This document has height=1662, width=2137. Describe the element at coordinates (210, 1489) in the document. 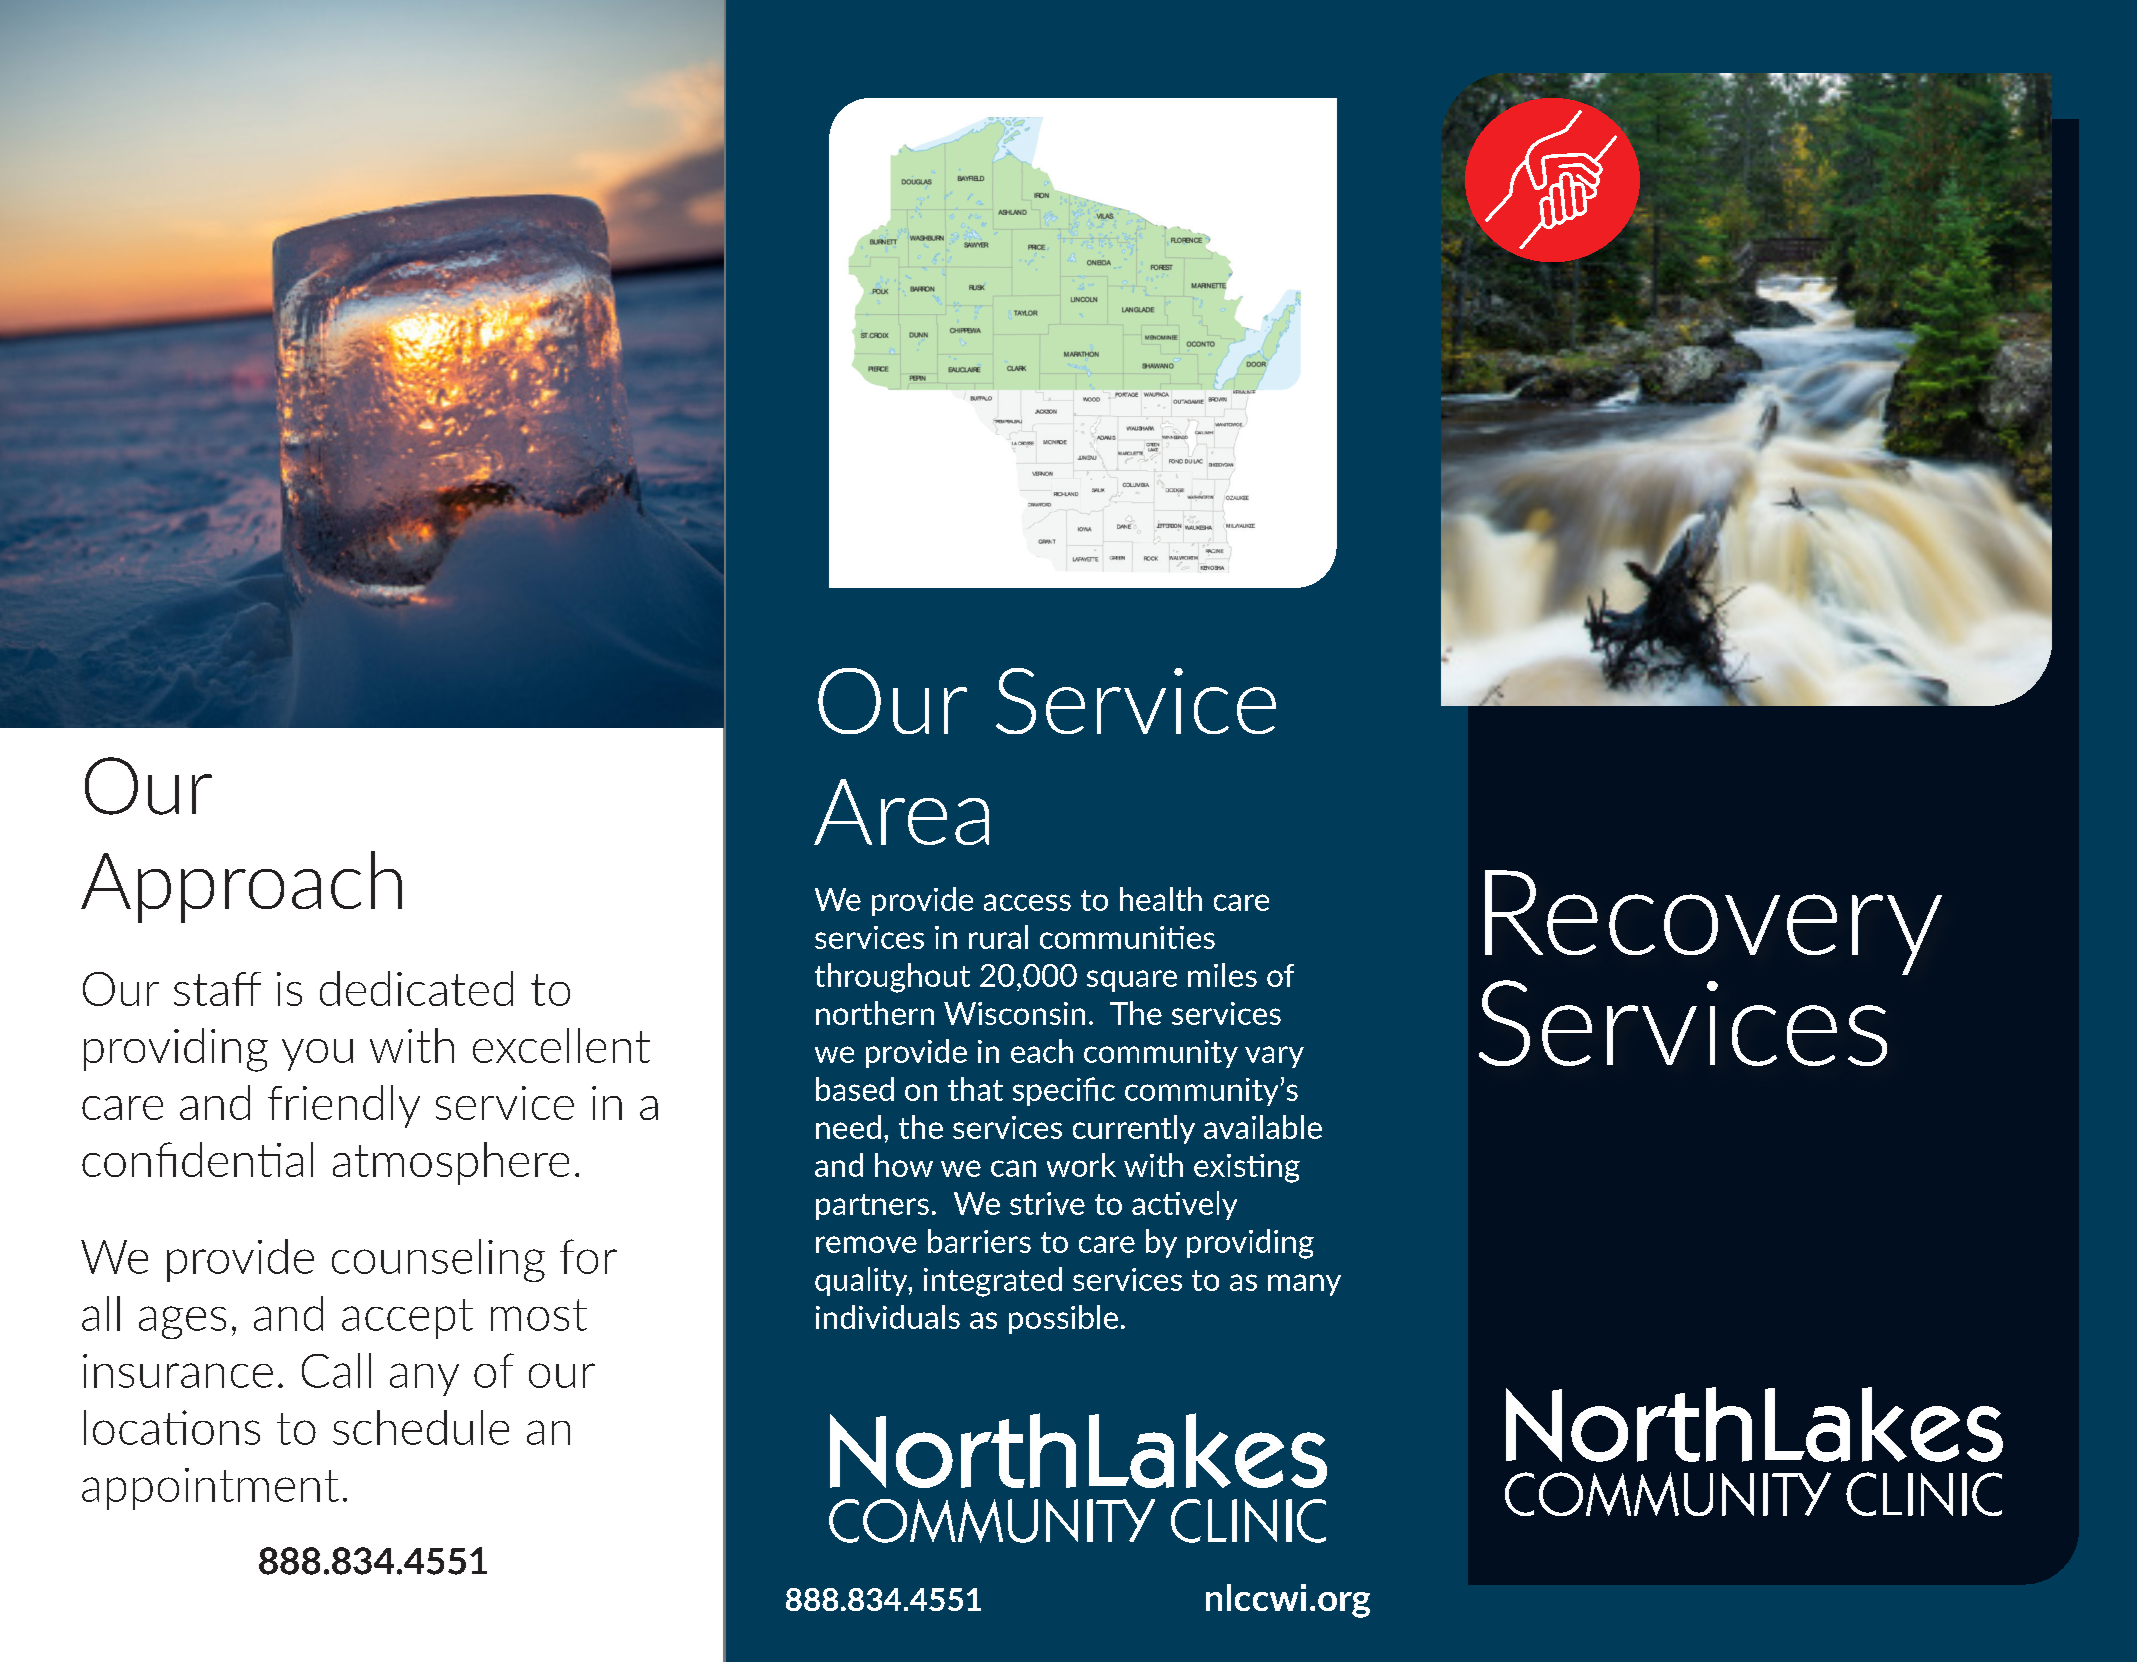

I see `appointment` at that location.
